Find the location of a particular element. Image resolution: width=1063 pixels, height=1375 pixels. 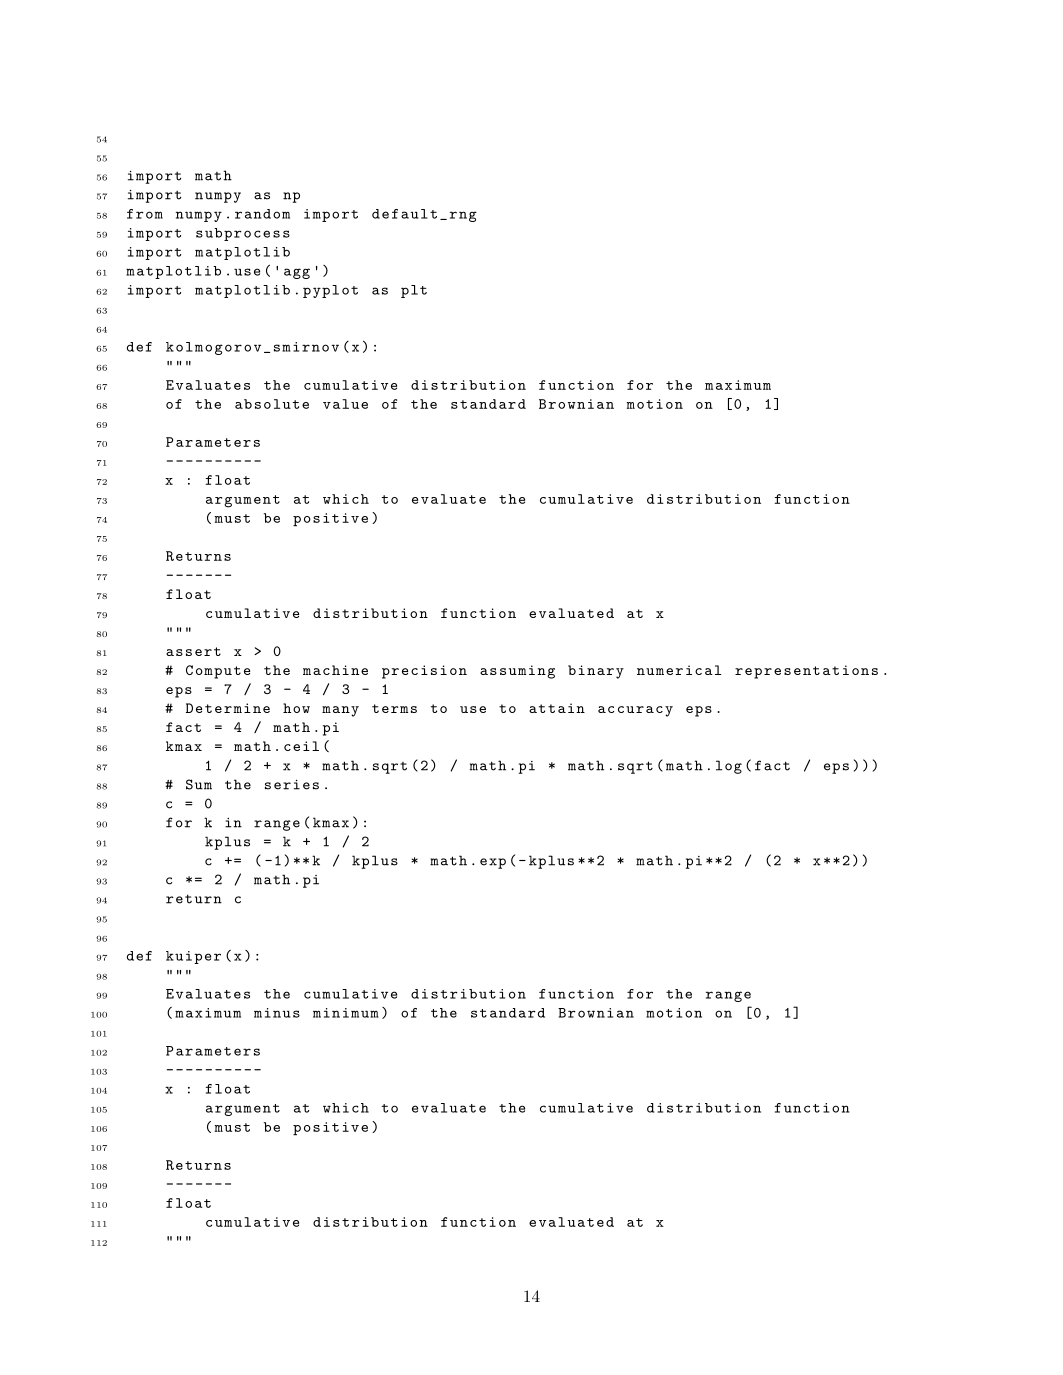

subprocess is located at coordinates (243, 234).
